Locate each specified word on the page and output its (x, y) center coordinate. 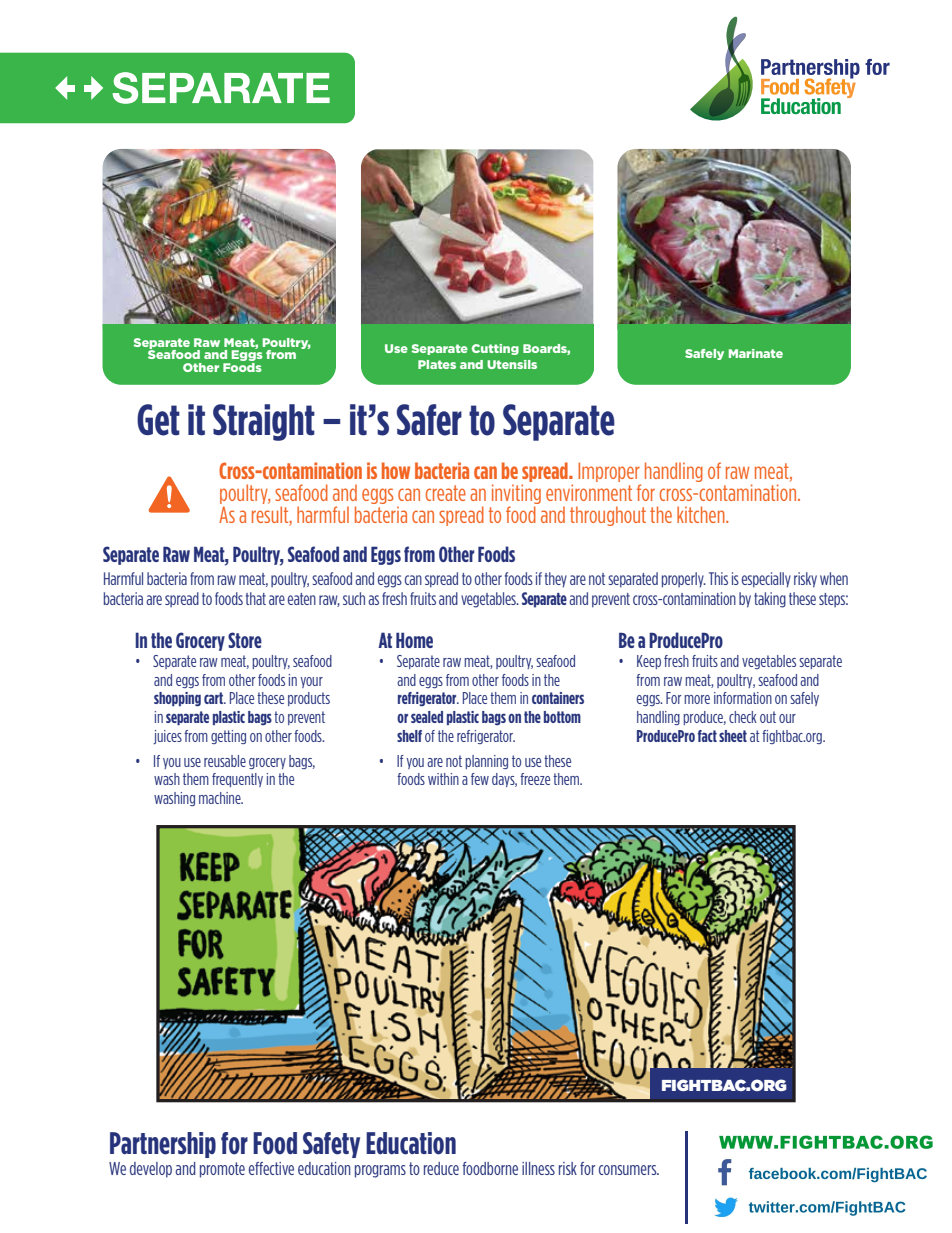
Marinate (756, 353)
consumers (629, 1170)
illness (538, 1168)
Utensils (512, 364)
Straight (264, 422)
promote (222, 1170)
